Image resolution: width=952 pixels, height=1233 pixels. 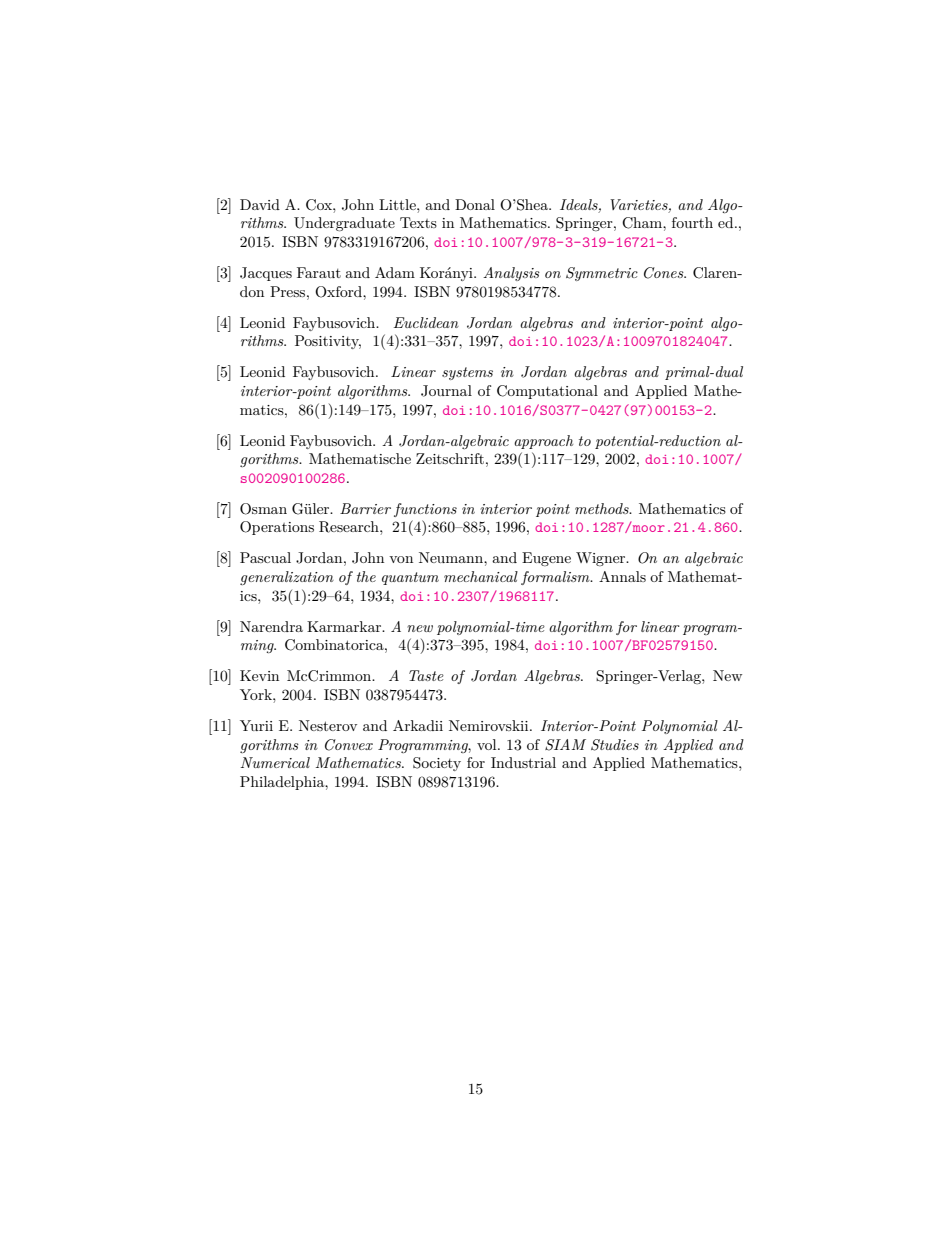 What do you see at coordinates (603, 508) in the screenshot?
I see `methods` at bounding box center [603, 508].
